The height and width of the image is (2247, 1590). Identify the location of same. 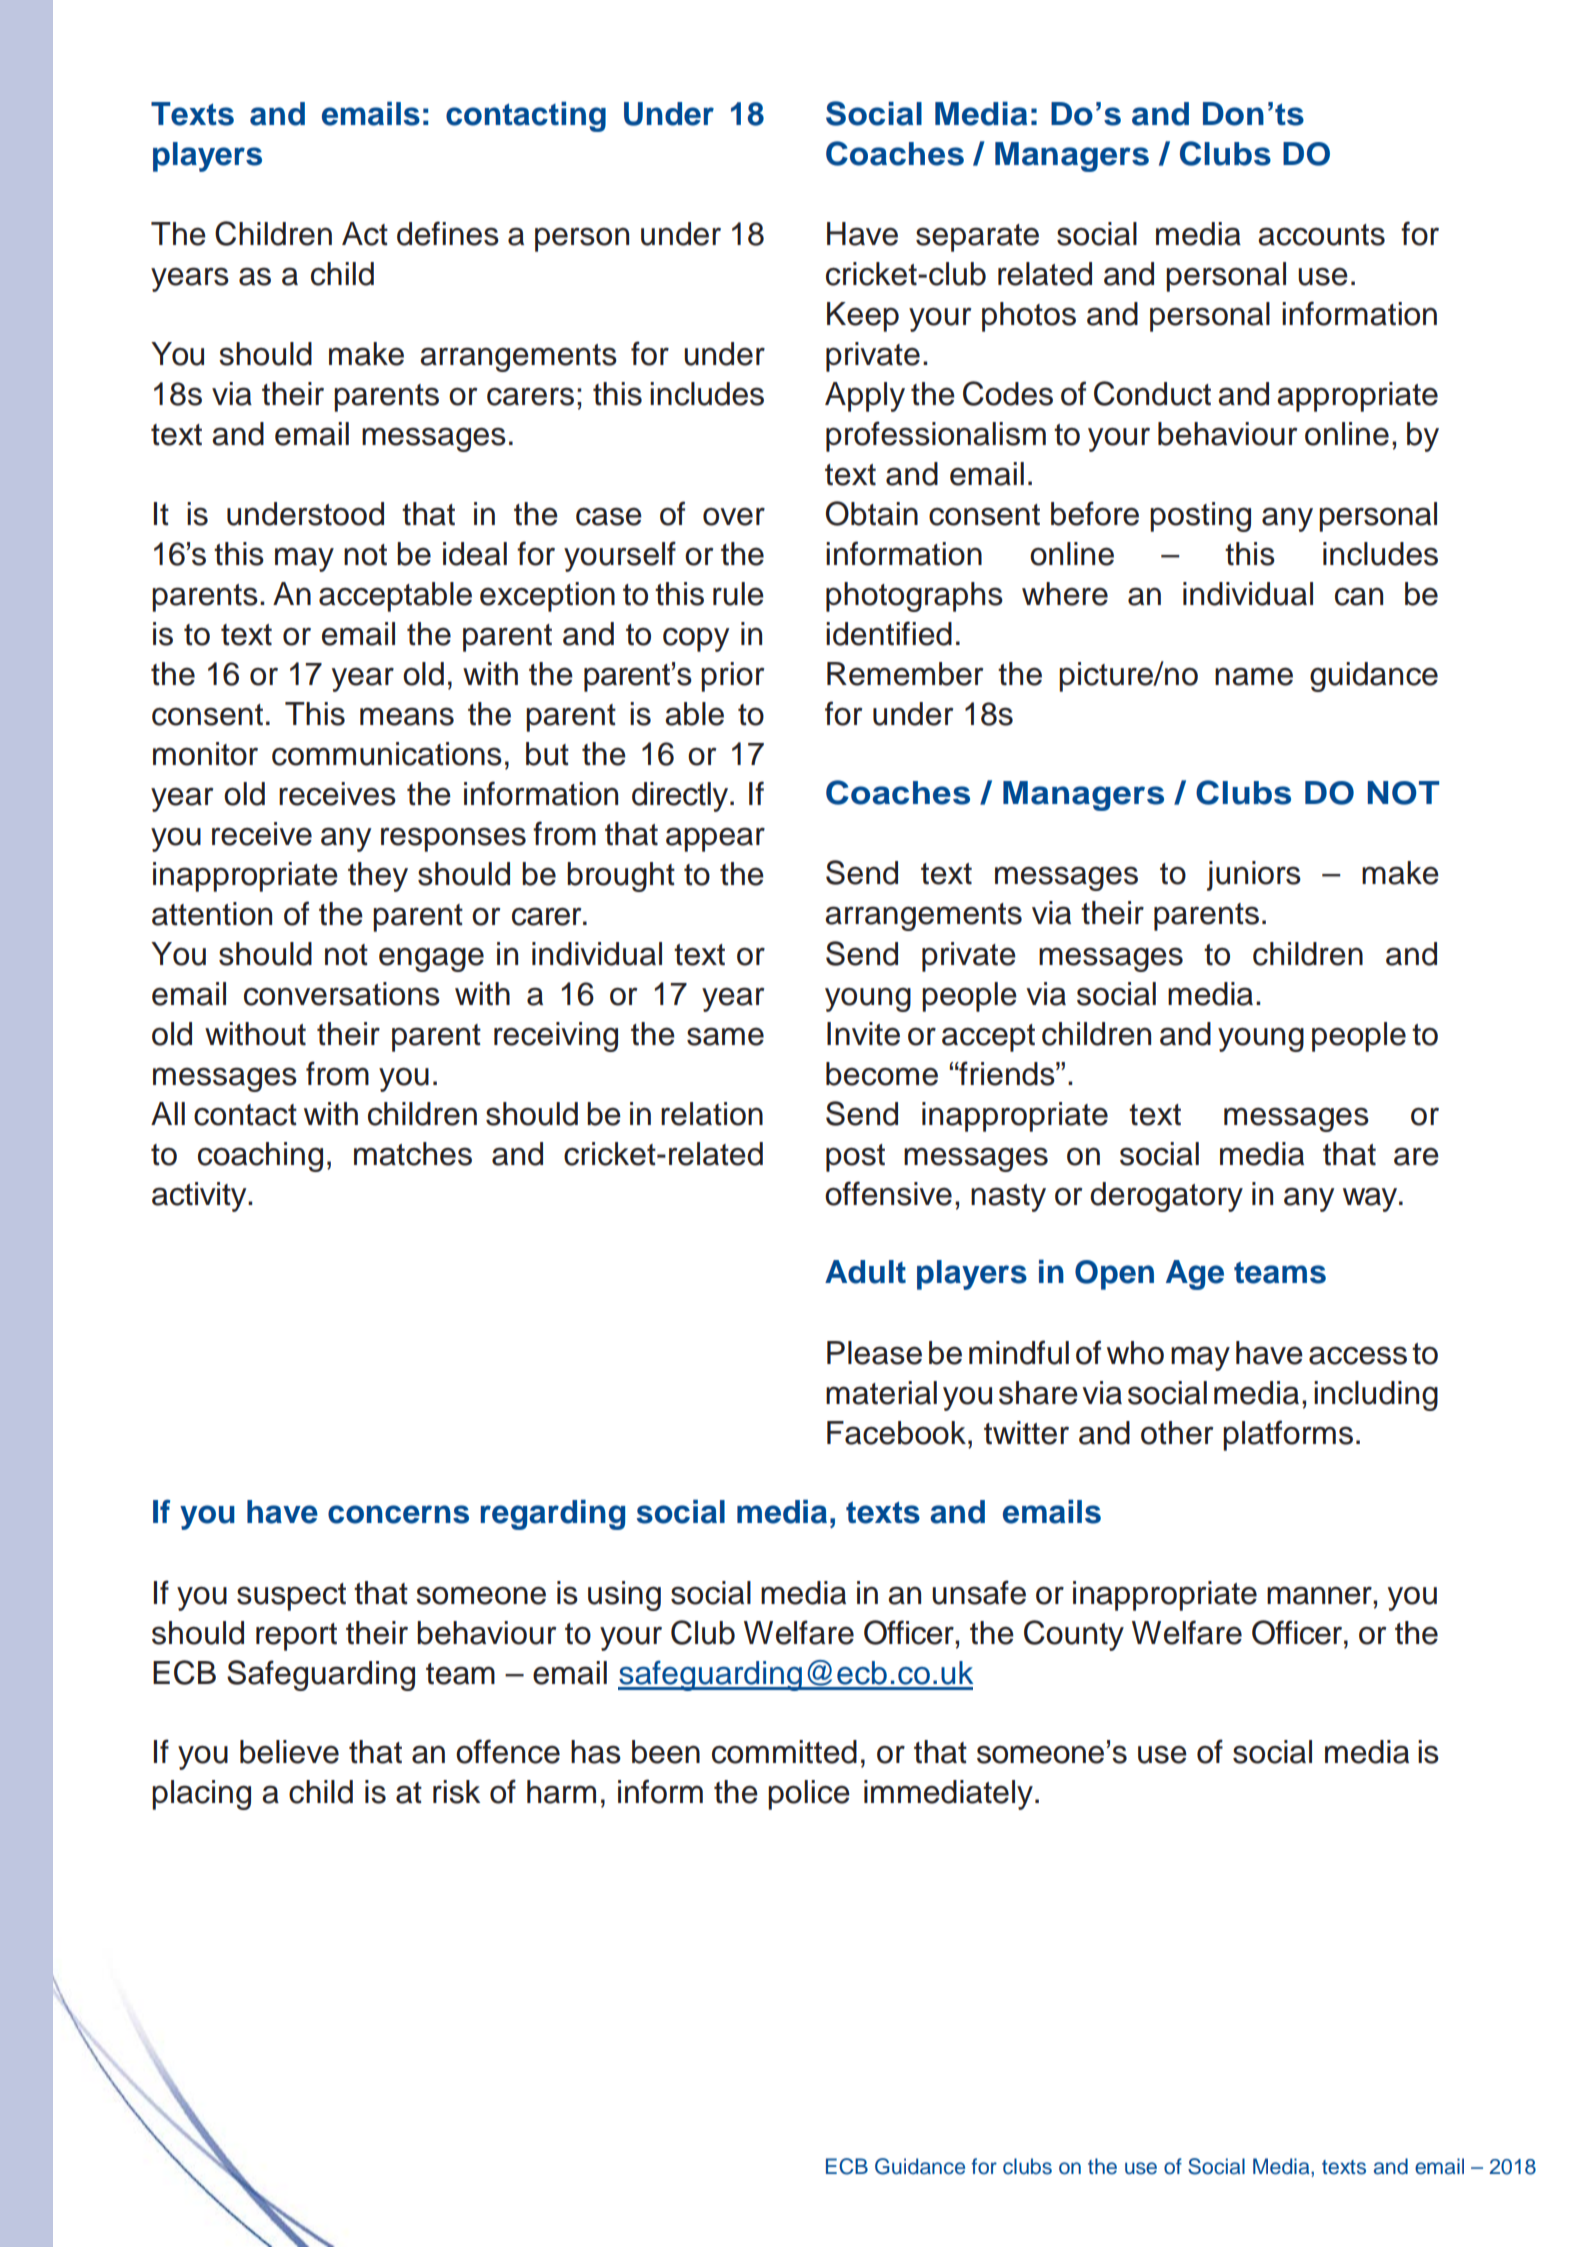
(725, 1036).
